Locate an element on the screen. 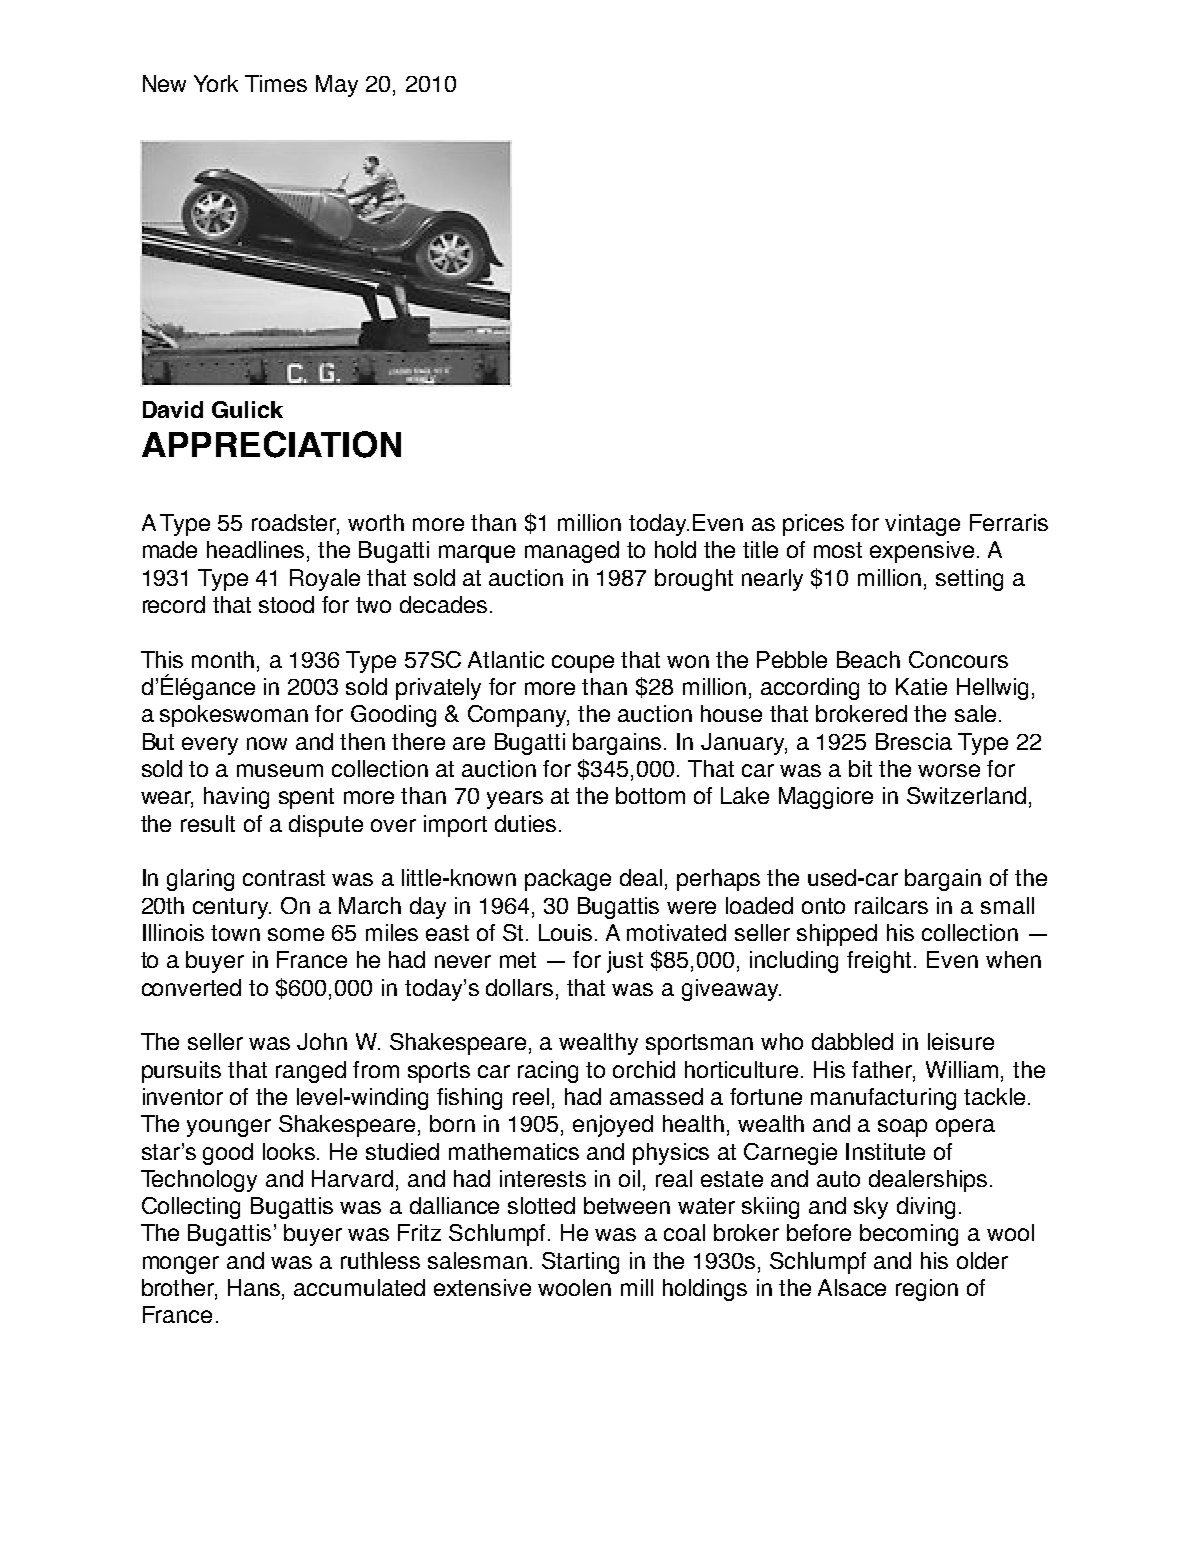 The height and width of the screenshot is (1546, 1195). Ferraris is located at coordinates (1009, 522).
